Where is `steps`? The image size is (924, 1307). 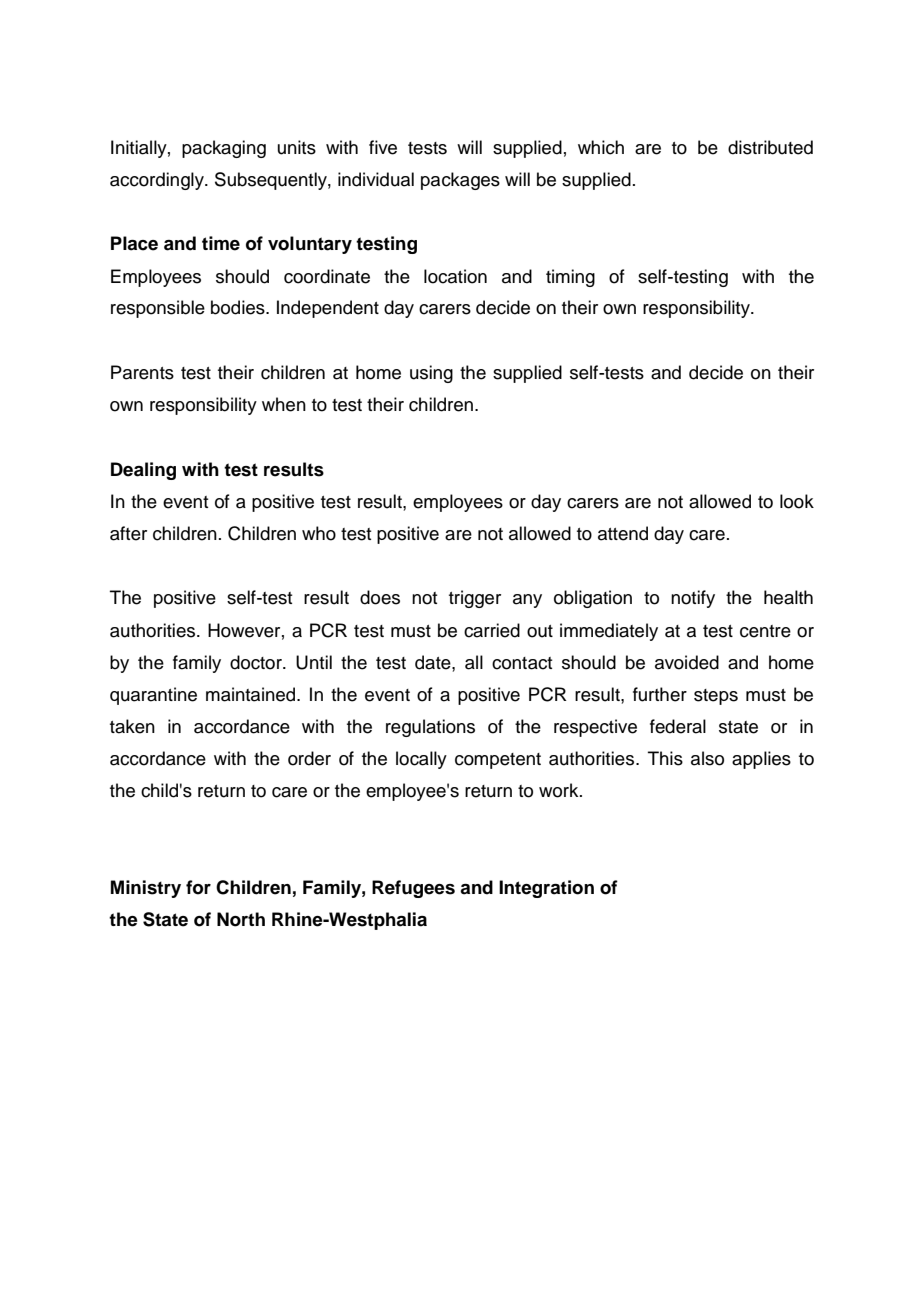 steps is located at coordinates (716, 697).
